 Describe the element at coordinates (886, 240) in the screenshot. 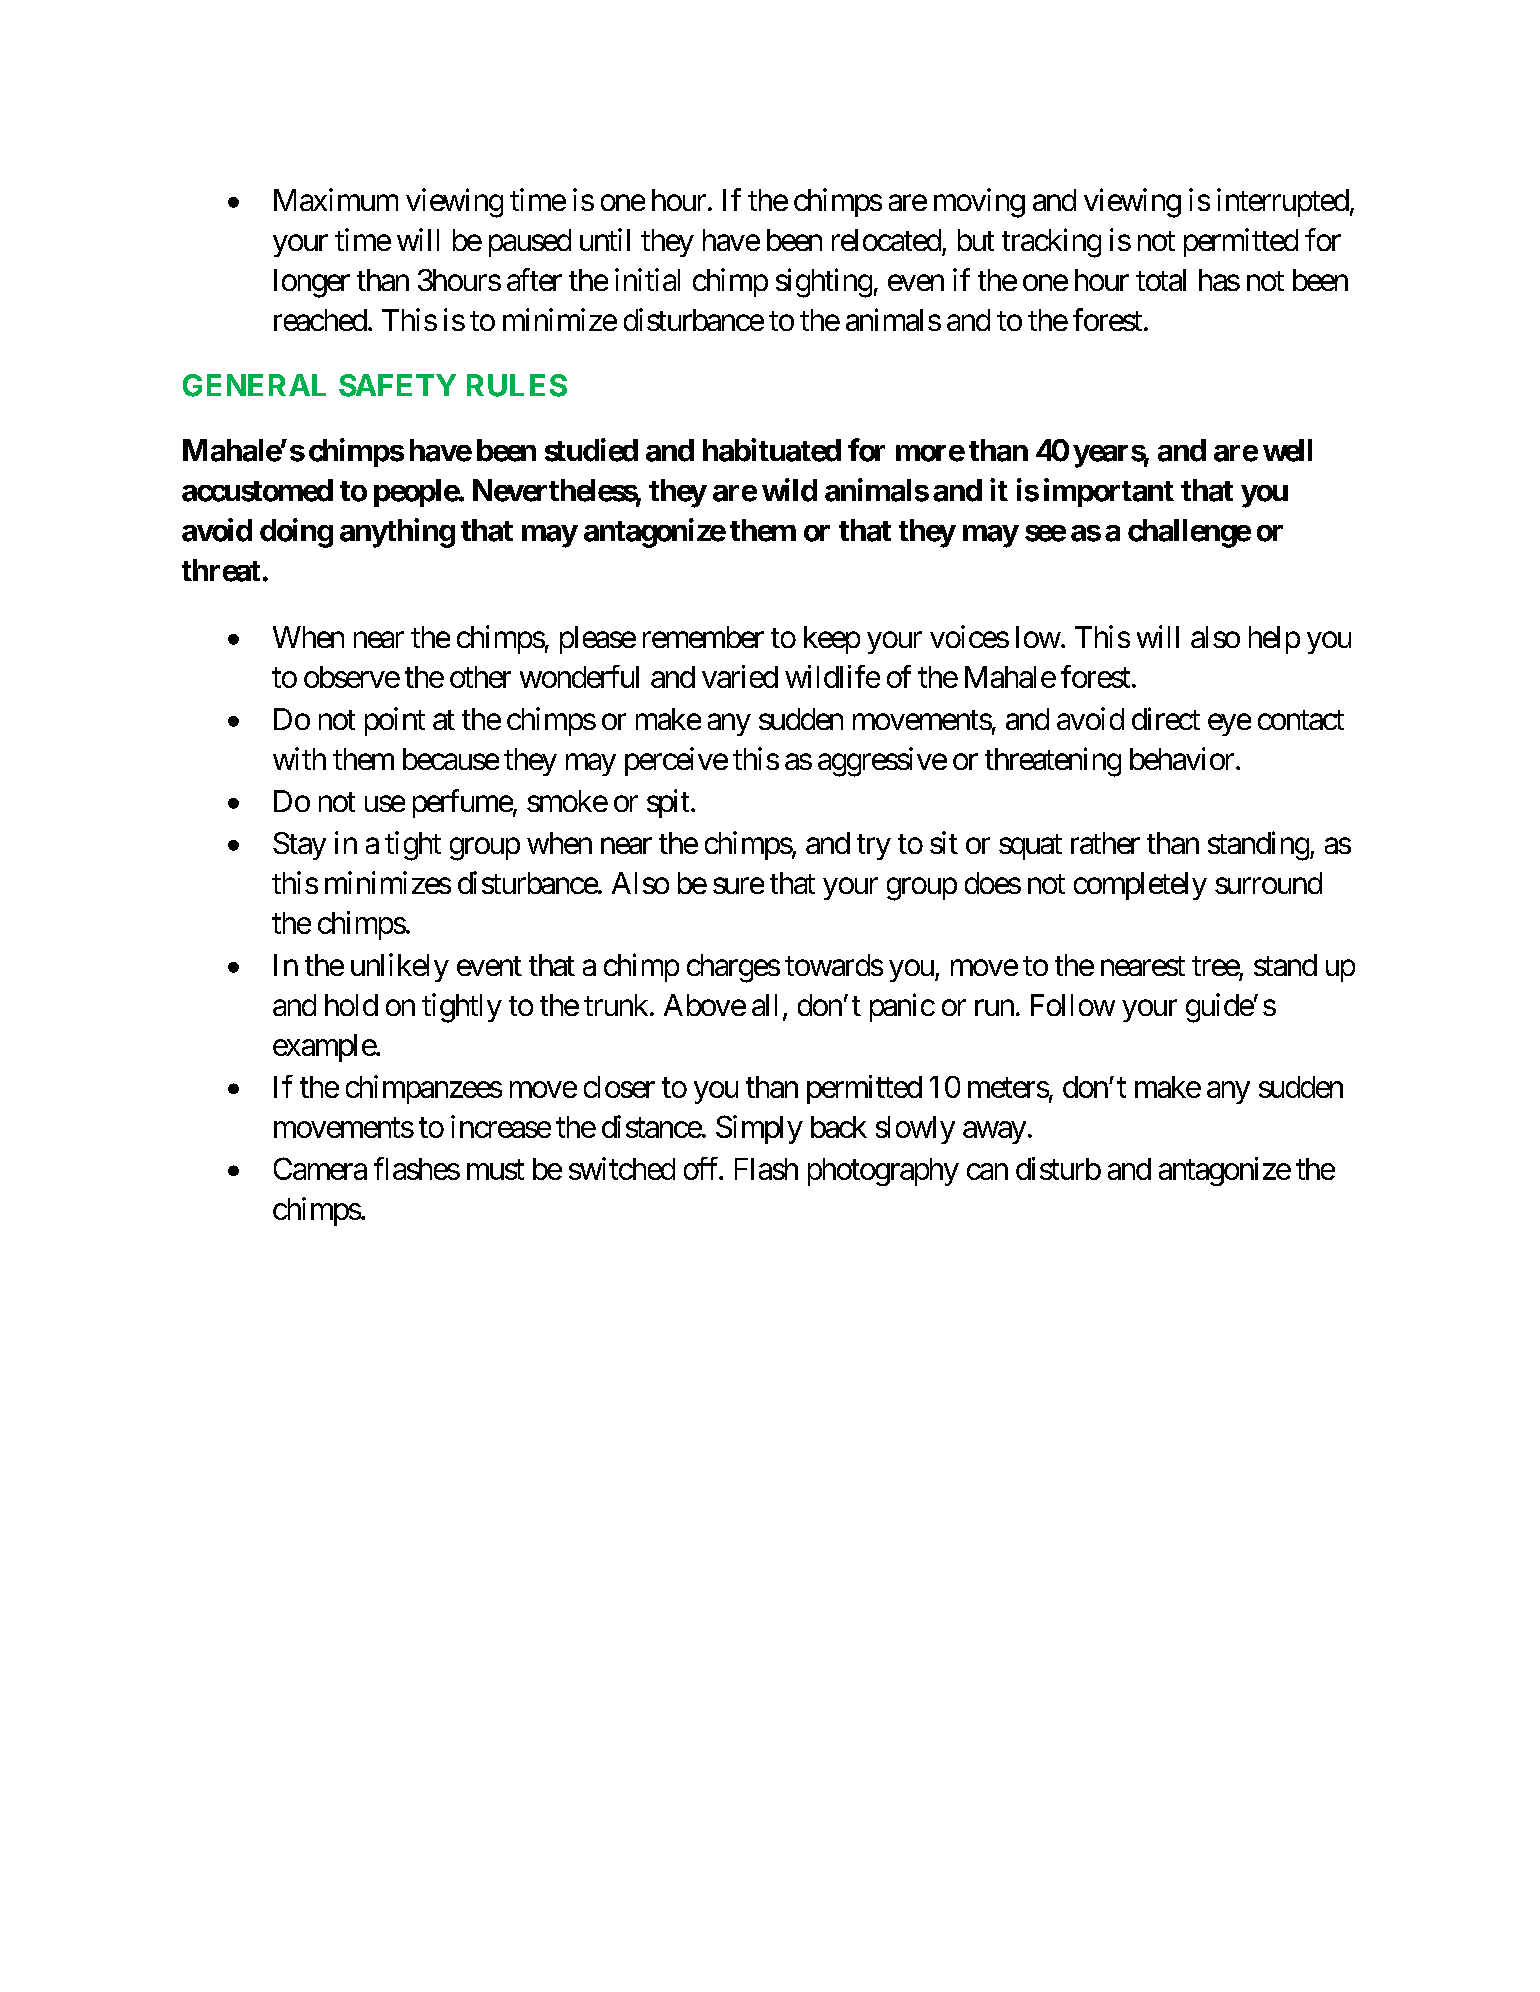

I see `relocated` at that location.
